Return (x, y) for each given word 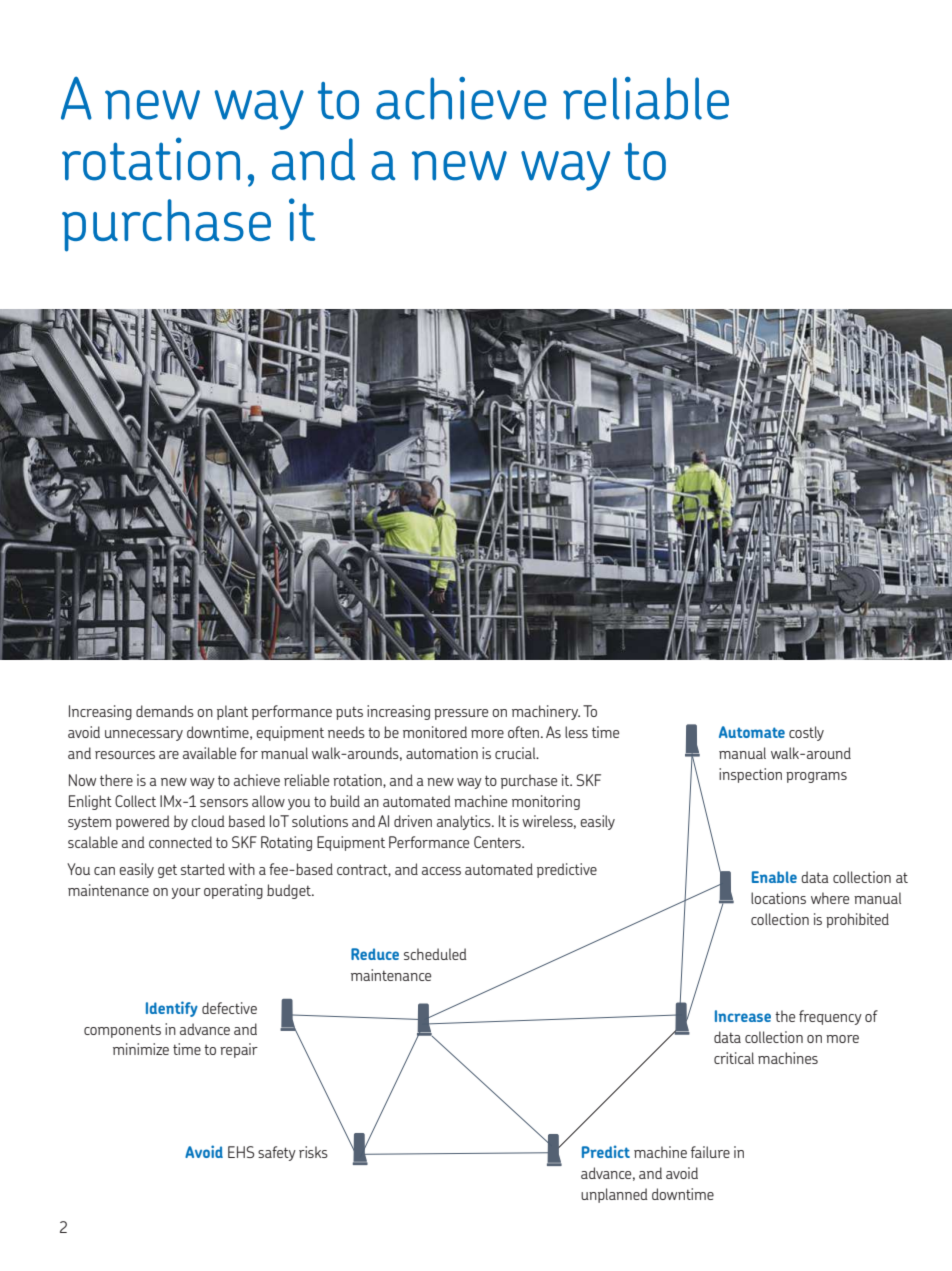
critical (734, 1058)
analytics (465, 822)
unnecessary (144, 735)
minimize (141, 1049)
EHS (241, 1152)
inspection (750, 775)
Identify (172, 1009)
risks (313, 1152)
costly (806, 733)
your (186, 893)
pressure (461, 714)
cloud (208, 821)
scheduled (435, 954)
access (441, 871)
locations (778, 898)
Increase (743, 1016)
